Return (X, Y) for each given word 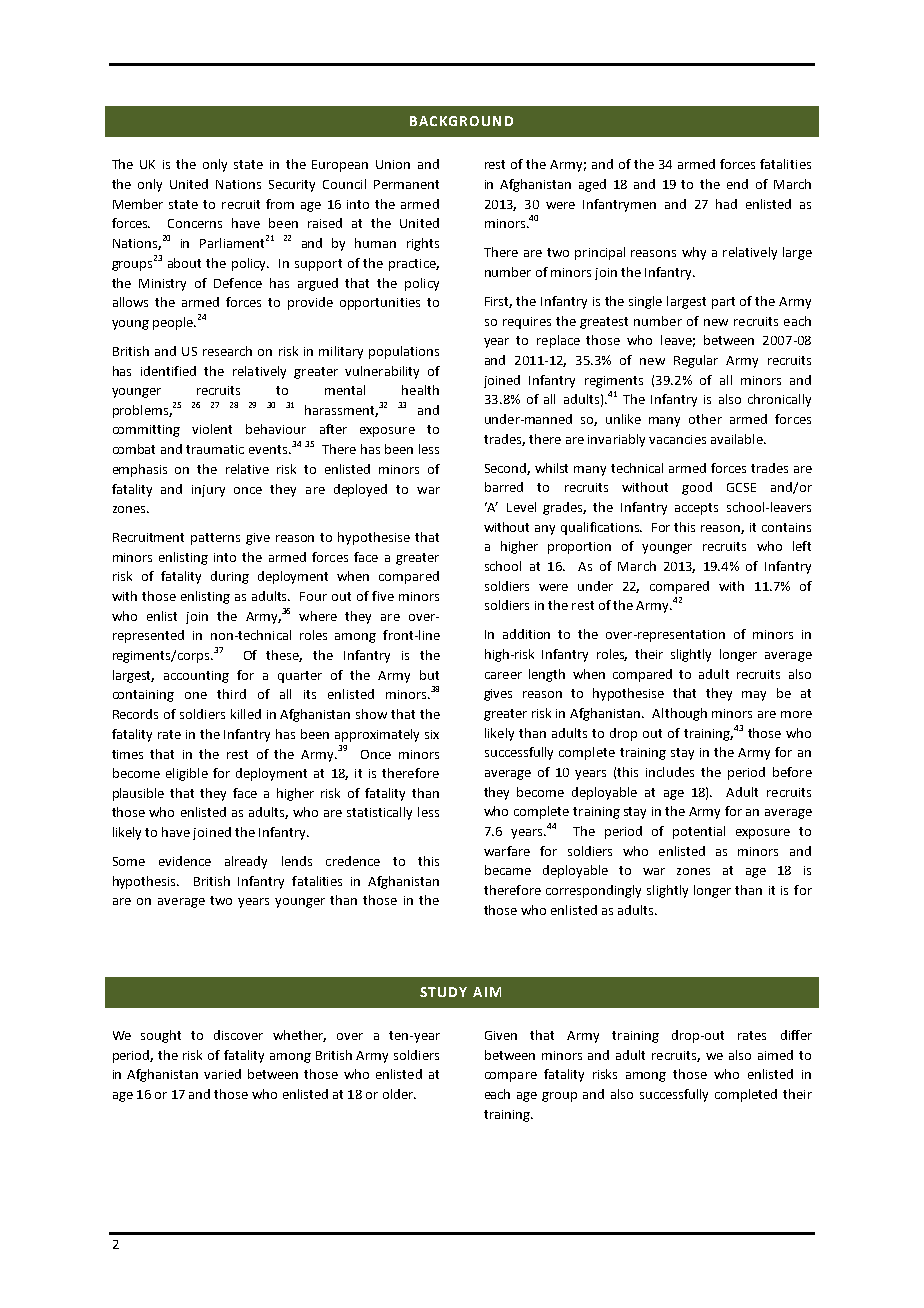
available (738, 439)
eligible (187, 774)
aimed (775, 1055)
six (432, 734)
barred (504, 487)
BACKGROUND (461, 121)
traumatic (215, 449)
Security (292, 186)
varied (222, 1074)
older (399, 1094)
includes (670, 772)
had (726, 204)
